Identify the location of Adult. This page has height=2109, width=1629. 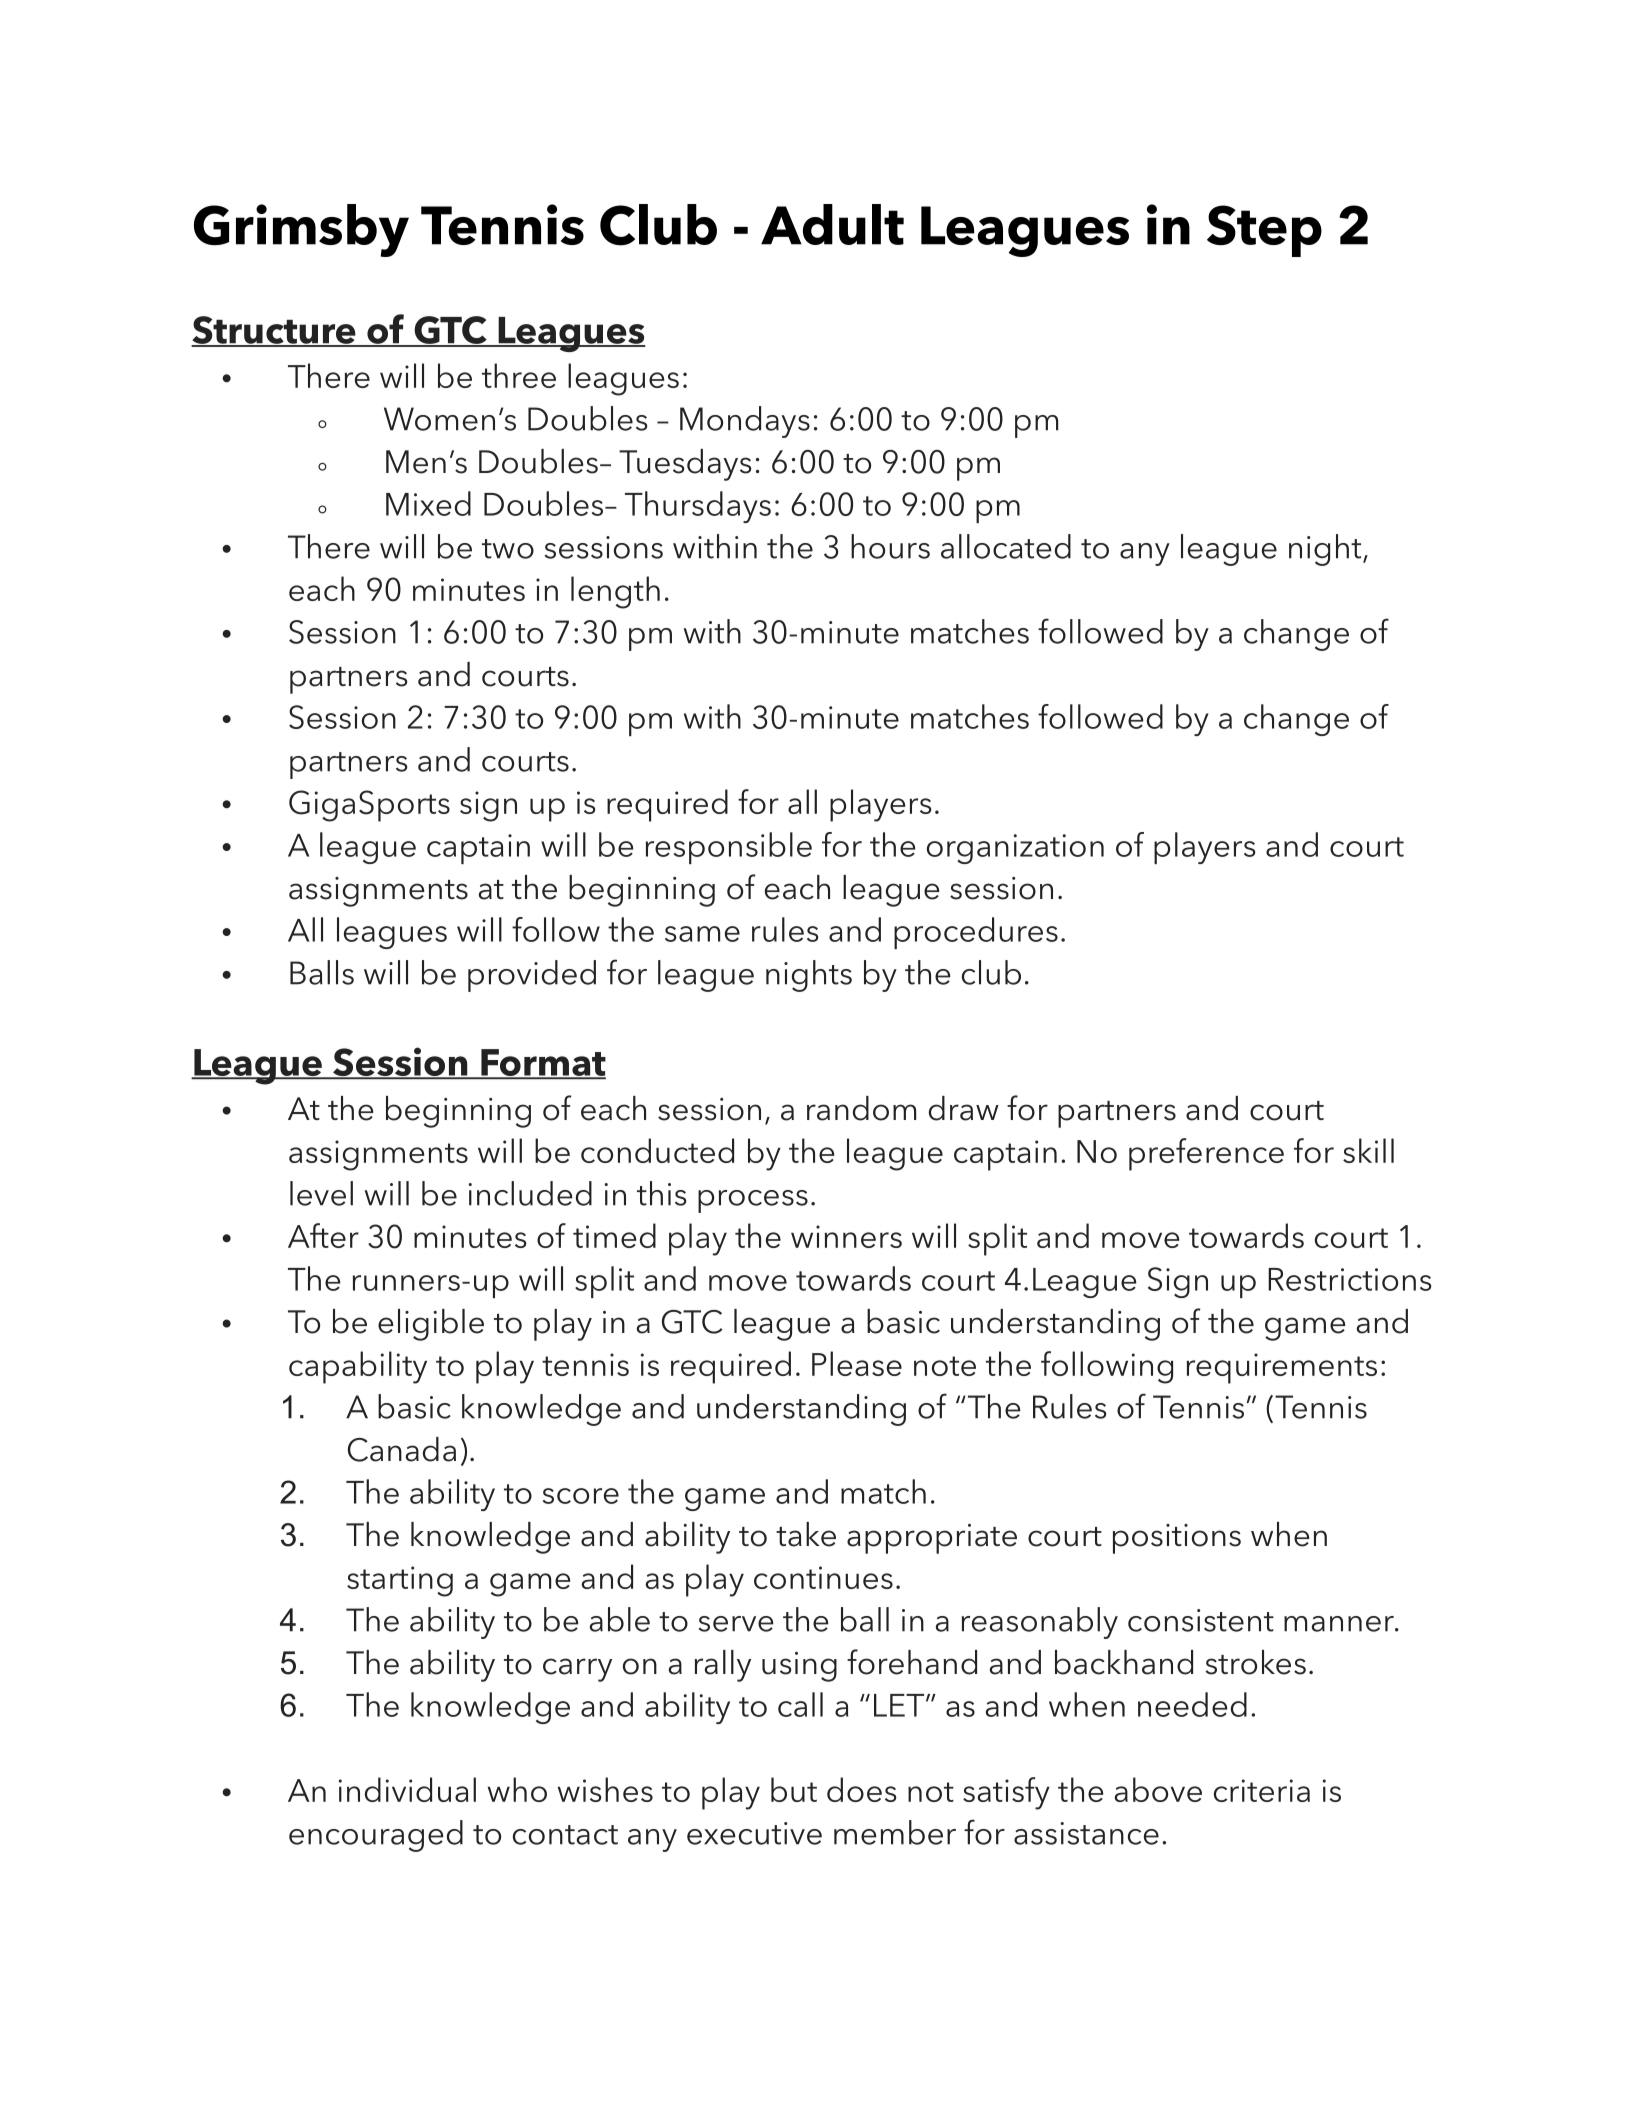
(832, 224).
